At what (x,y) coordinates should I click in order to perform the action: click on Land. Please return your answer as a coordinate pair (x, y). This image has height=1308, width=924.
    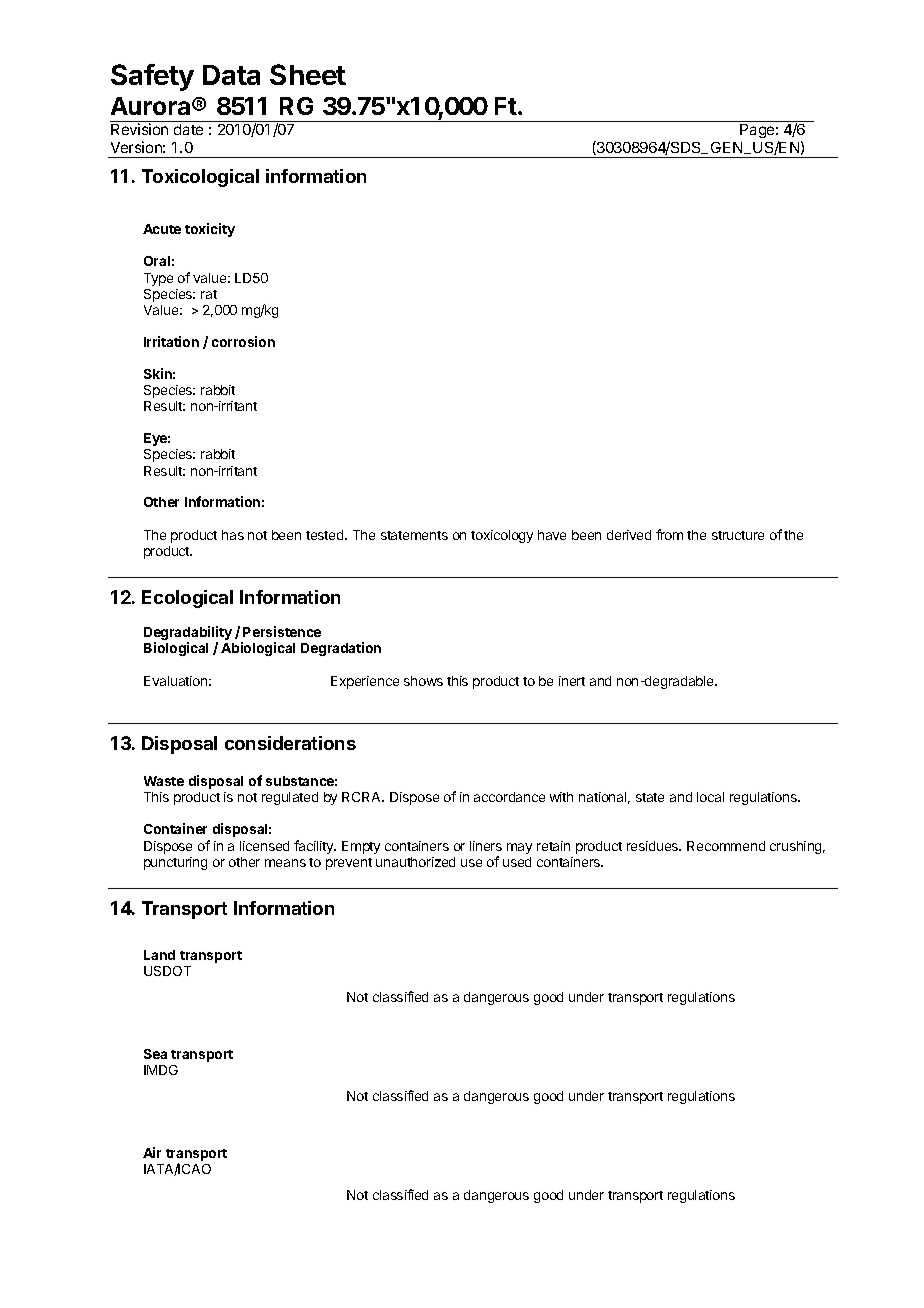
    Looking at the image, I should click on (159, 955).
